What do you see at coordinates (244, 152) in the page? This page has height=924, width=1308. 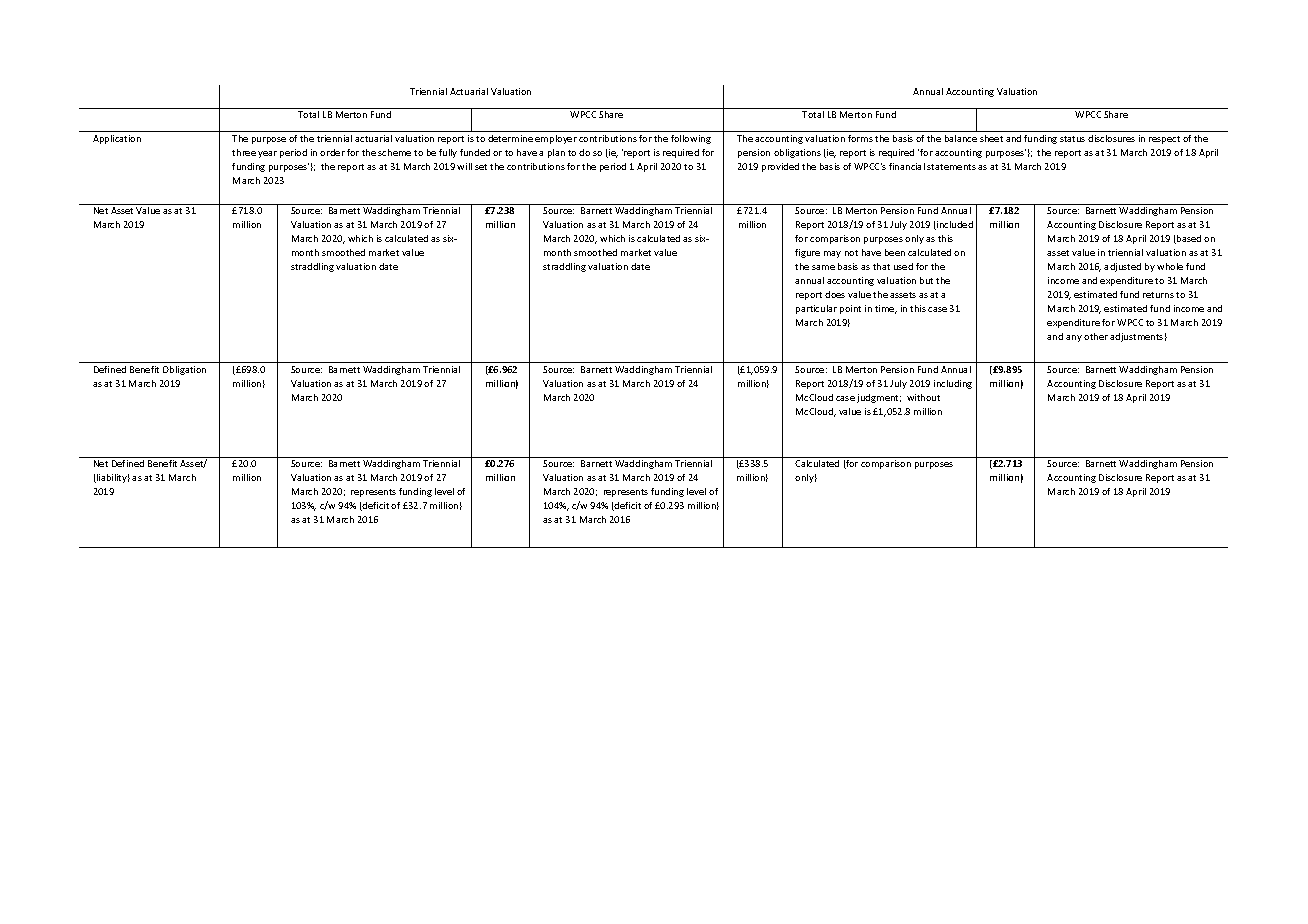 I see `three` at bounding box center [244, 152].
